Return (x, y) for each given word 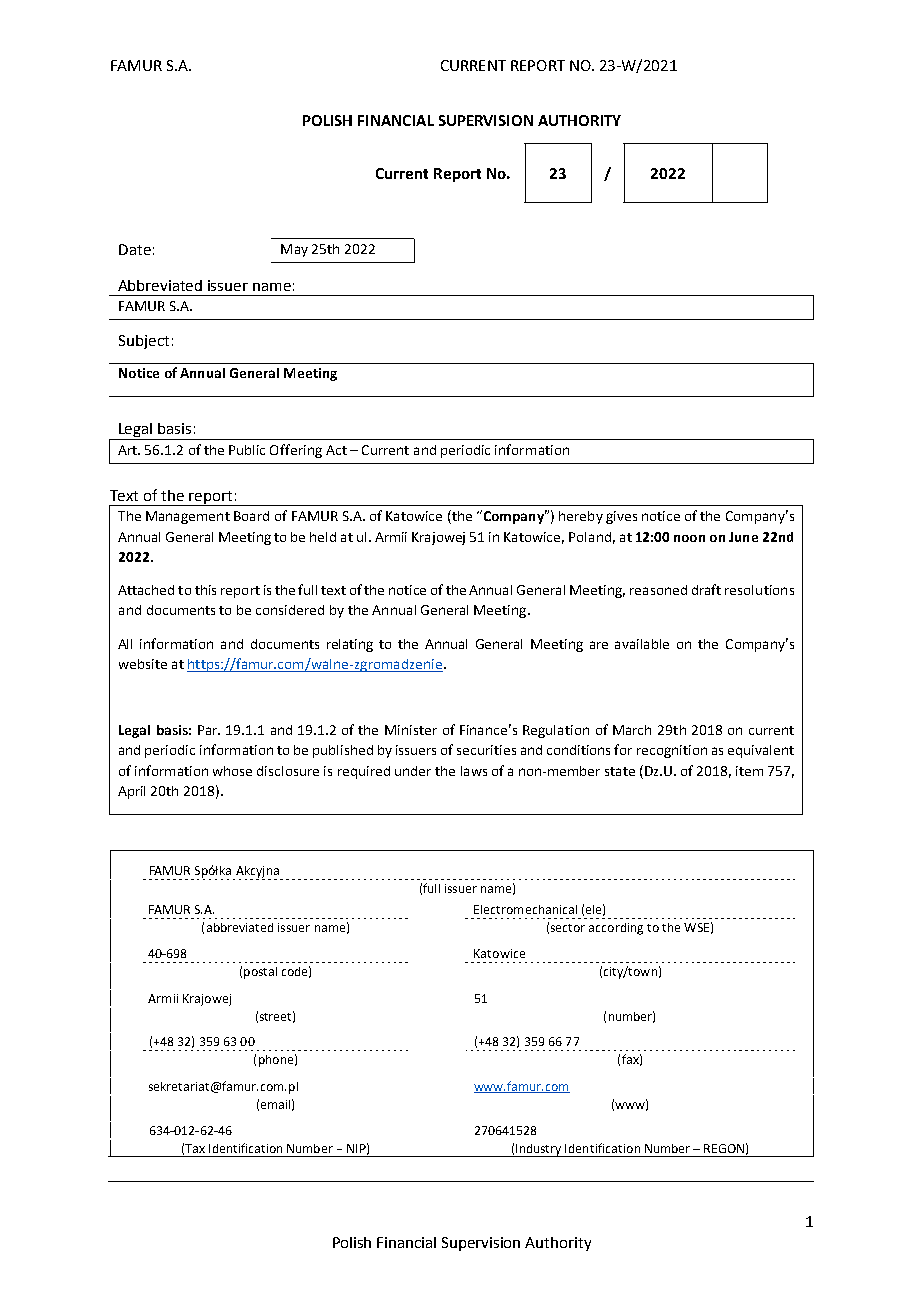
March (632, 730)
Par (209, 730)
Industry (539, 1150)
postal (260, 973)
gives (621, 517)
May (294, 250)
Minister (411, 730)
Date (135, 249)
